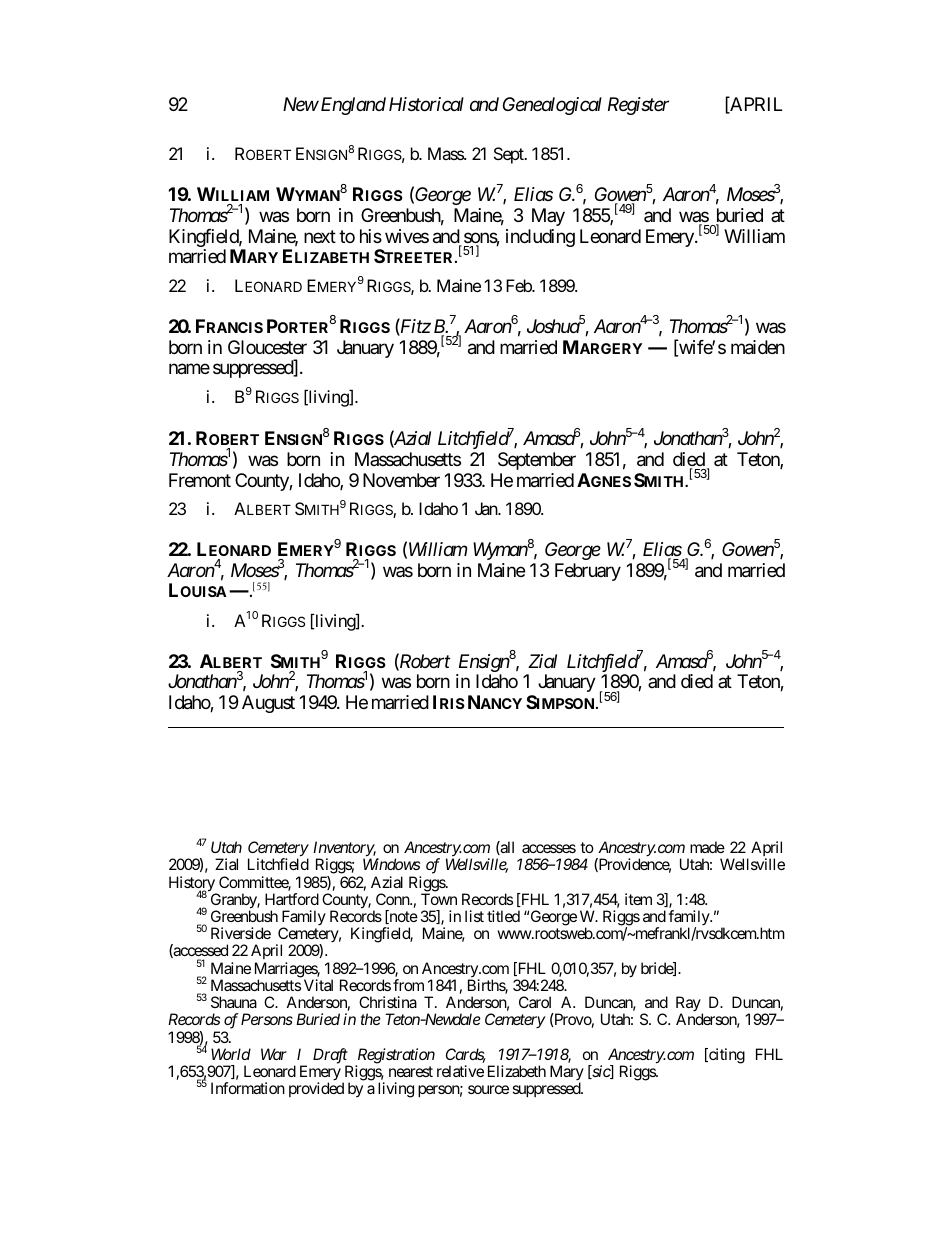 This document has height=1233, width=952. What do you see at coordinates (268, 704) in the document?
I see `August` at bounding box center [268, 704].
